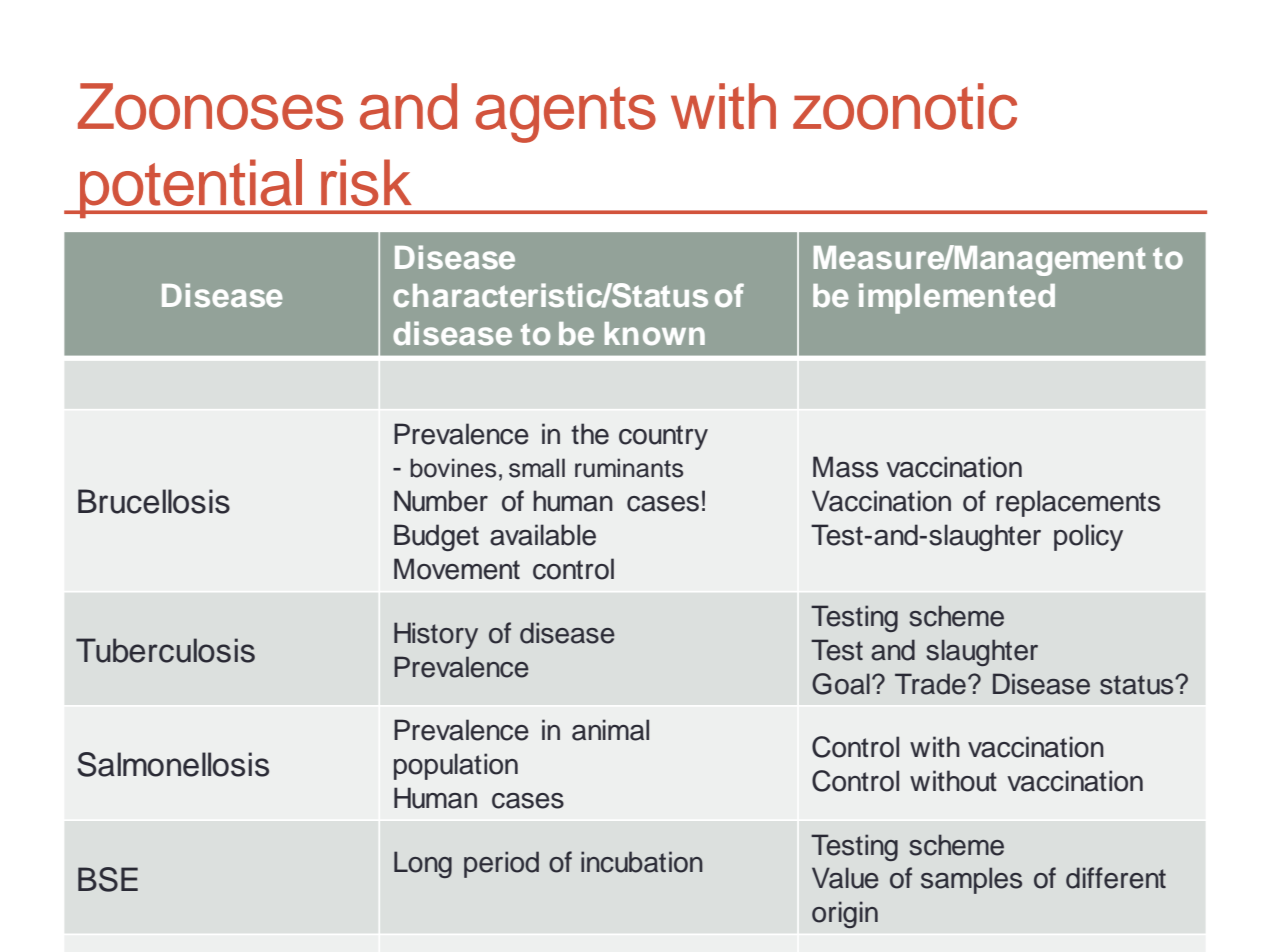 This image has height=952, width=1270. Describe the element at coordinates (930, 684) in the image. I see `Trade` at that location.
